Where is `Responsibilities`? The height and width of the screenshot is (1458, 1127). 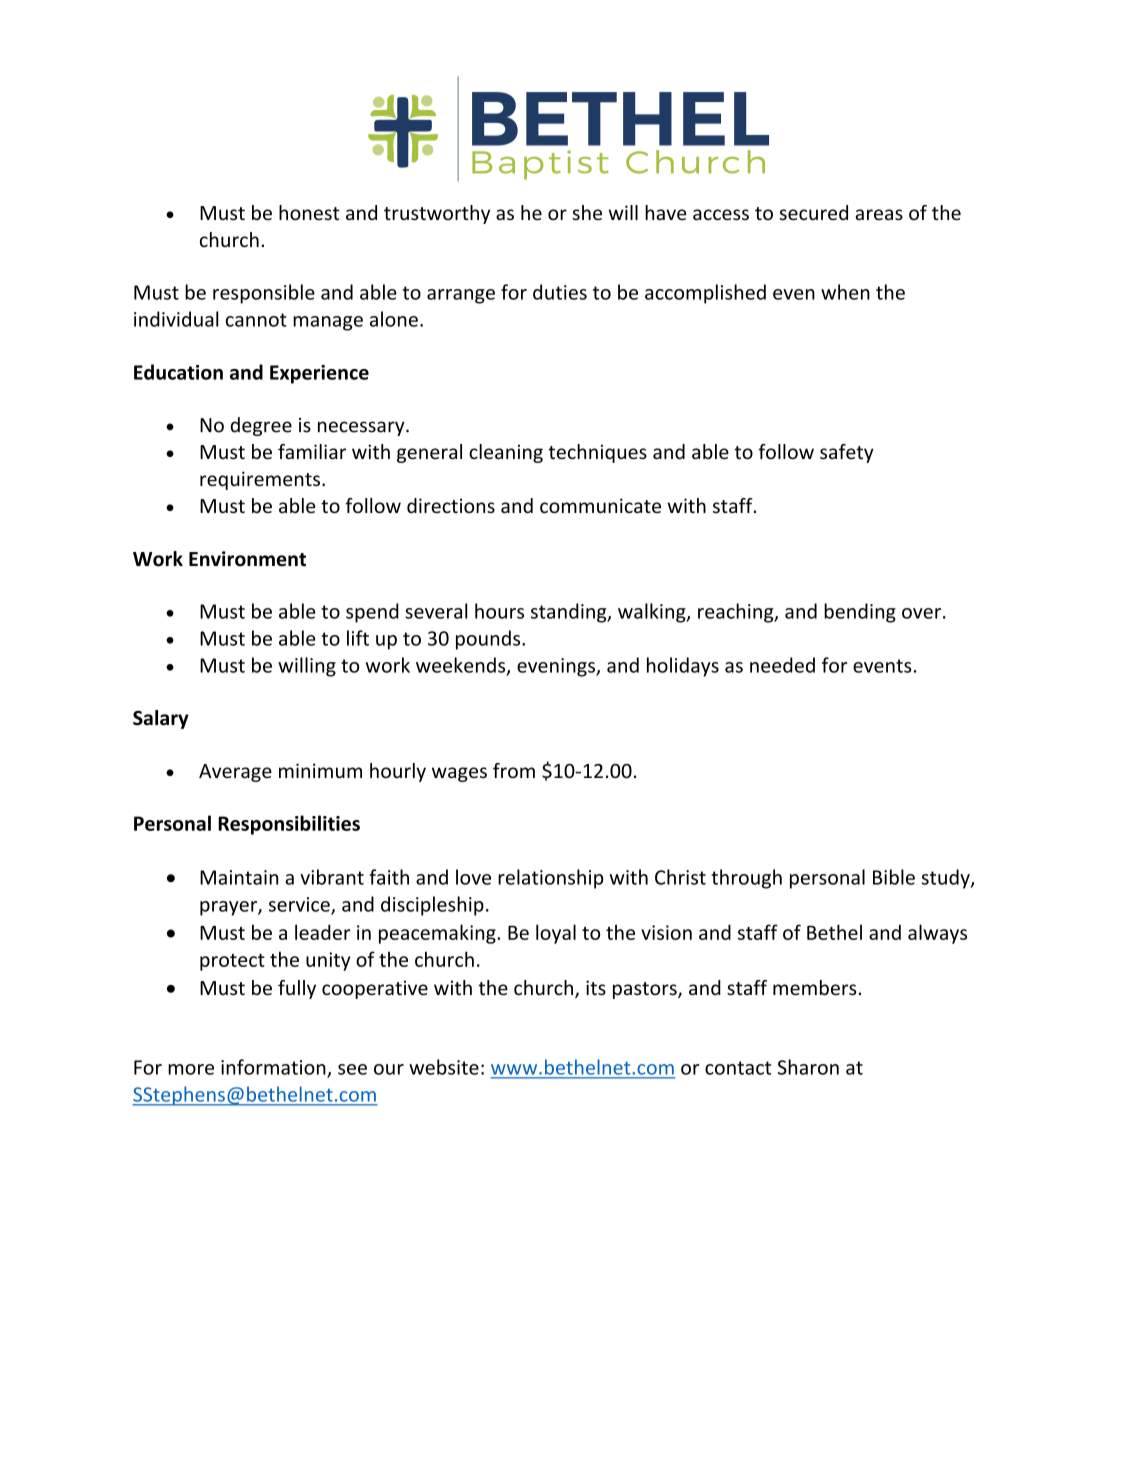
Responsibilities is located at coordinates (289, 825).
